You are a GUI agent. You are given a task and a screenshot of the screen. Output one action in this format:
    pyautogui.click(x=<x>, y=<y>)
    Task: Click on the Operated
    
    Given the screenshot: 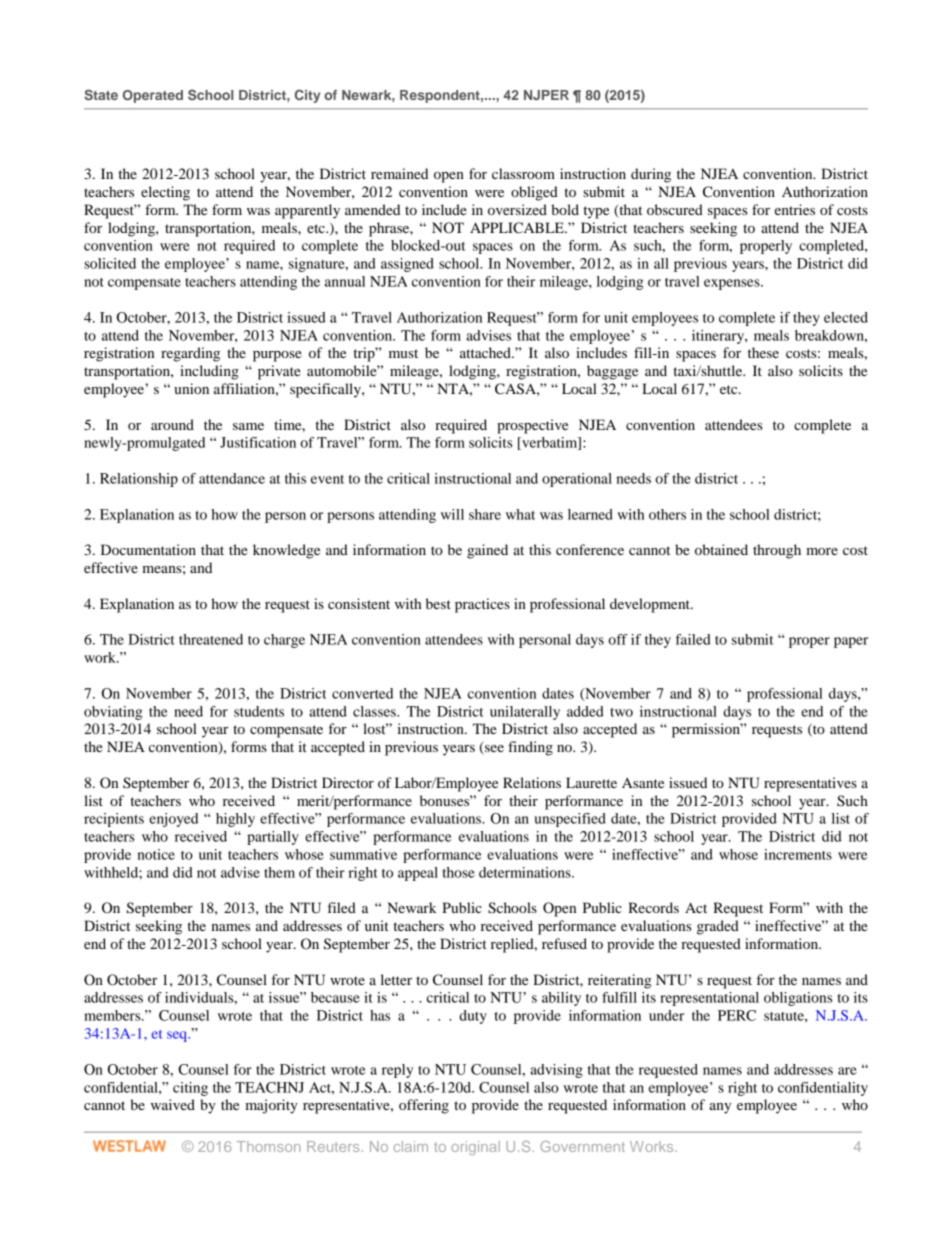 What is the action you would take?
    pyautogui.click(x=153, y=96)
